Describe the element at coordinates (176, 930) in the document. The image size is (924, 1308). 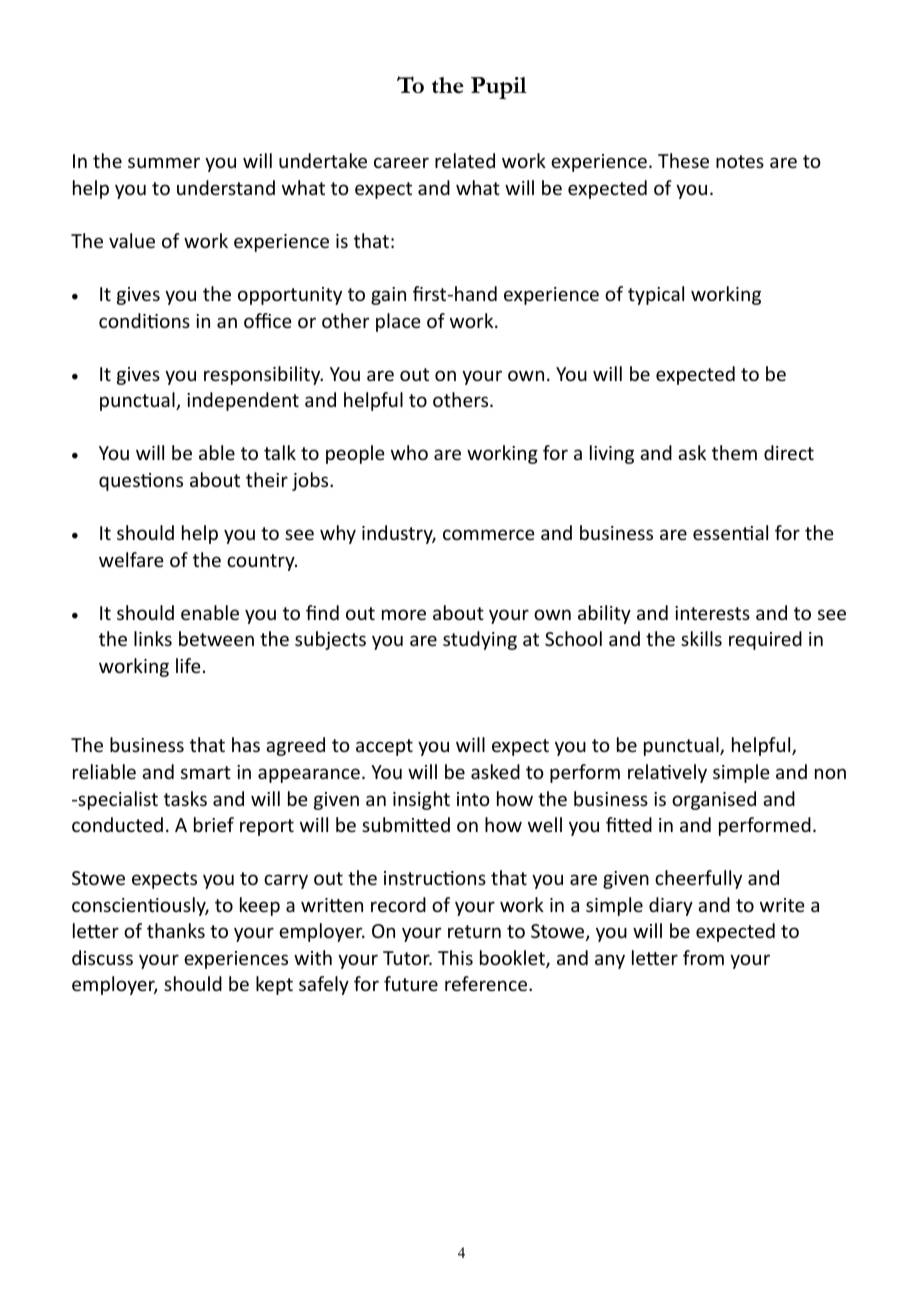
I see `thanks` at that location.
